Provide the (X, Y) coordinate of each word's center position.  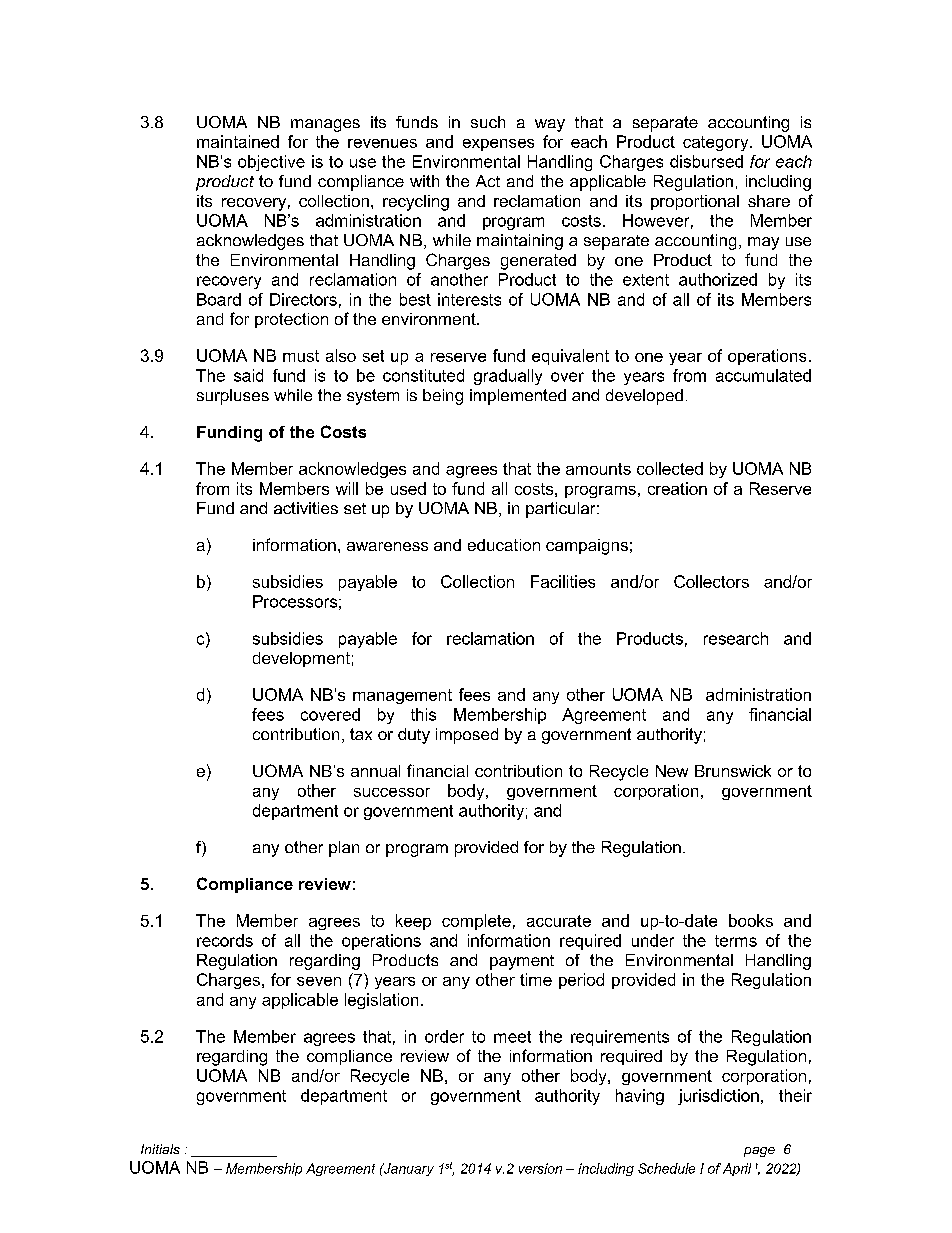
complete (476, 922)
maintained (238, 141)
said (248, 375)
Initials (160, 1149)
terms (736, 941)
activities (306, 508)
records (225, 940)
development (301, 659)
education (504, 545)
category (717, 143)
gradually (508, 377)
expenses (498, 145)
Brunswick (733, 771)
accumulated (763, 375)
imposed (467, 736)
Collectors (711, 581)
